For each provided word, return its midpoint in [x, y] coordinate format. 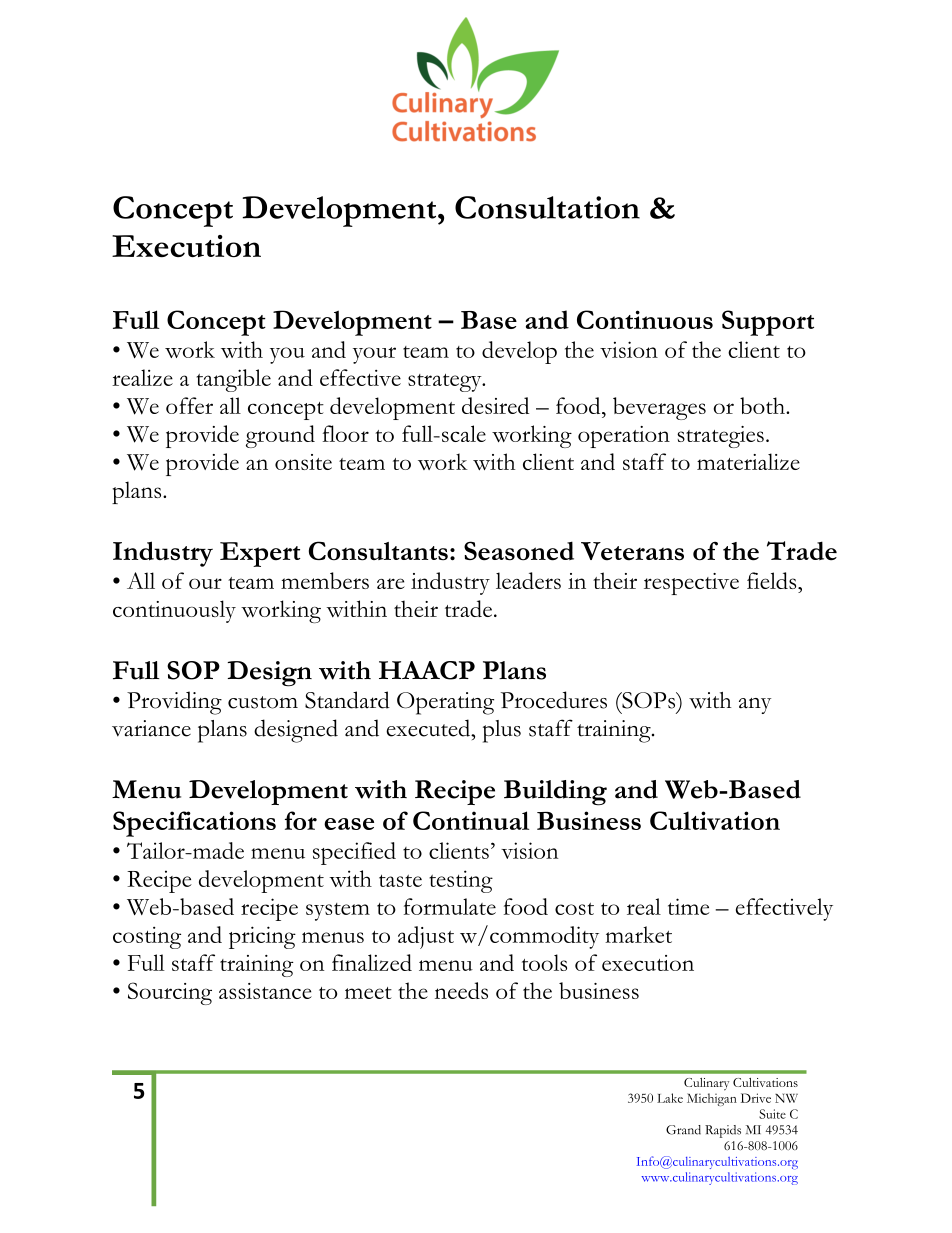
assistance [265, 991]
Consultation [547, 207]
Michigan [712, 1099]
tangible [234, 380]
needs [461, 990]
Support [768, 323]
